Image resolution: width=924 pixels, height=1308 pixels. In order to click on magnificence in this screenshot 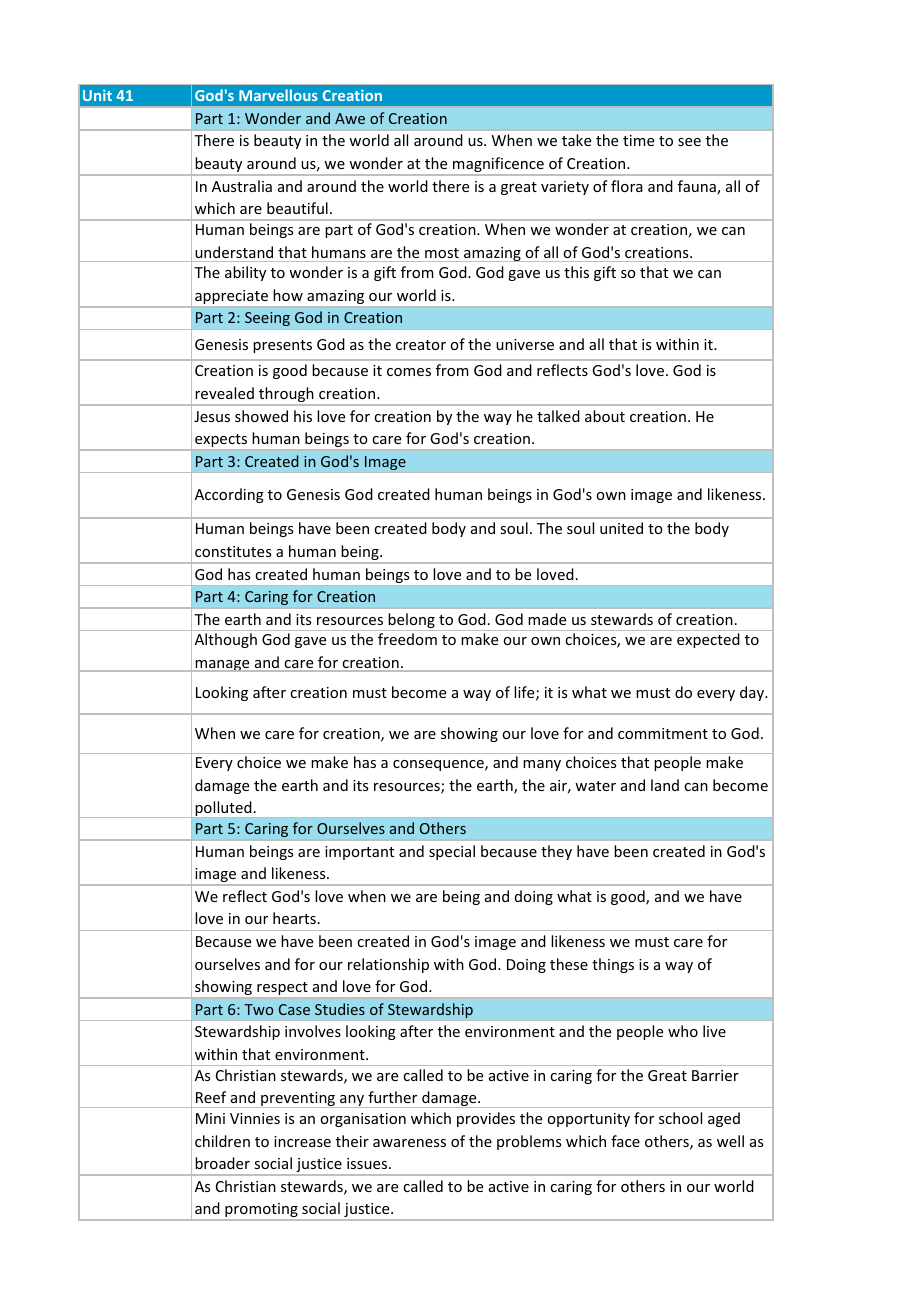, I will do `click(498, 166)`.
